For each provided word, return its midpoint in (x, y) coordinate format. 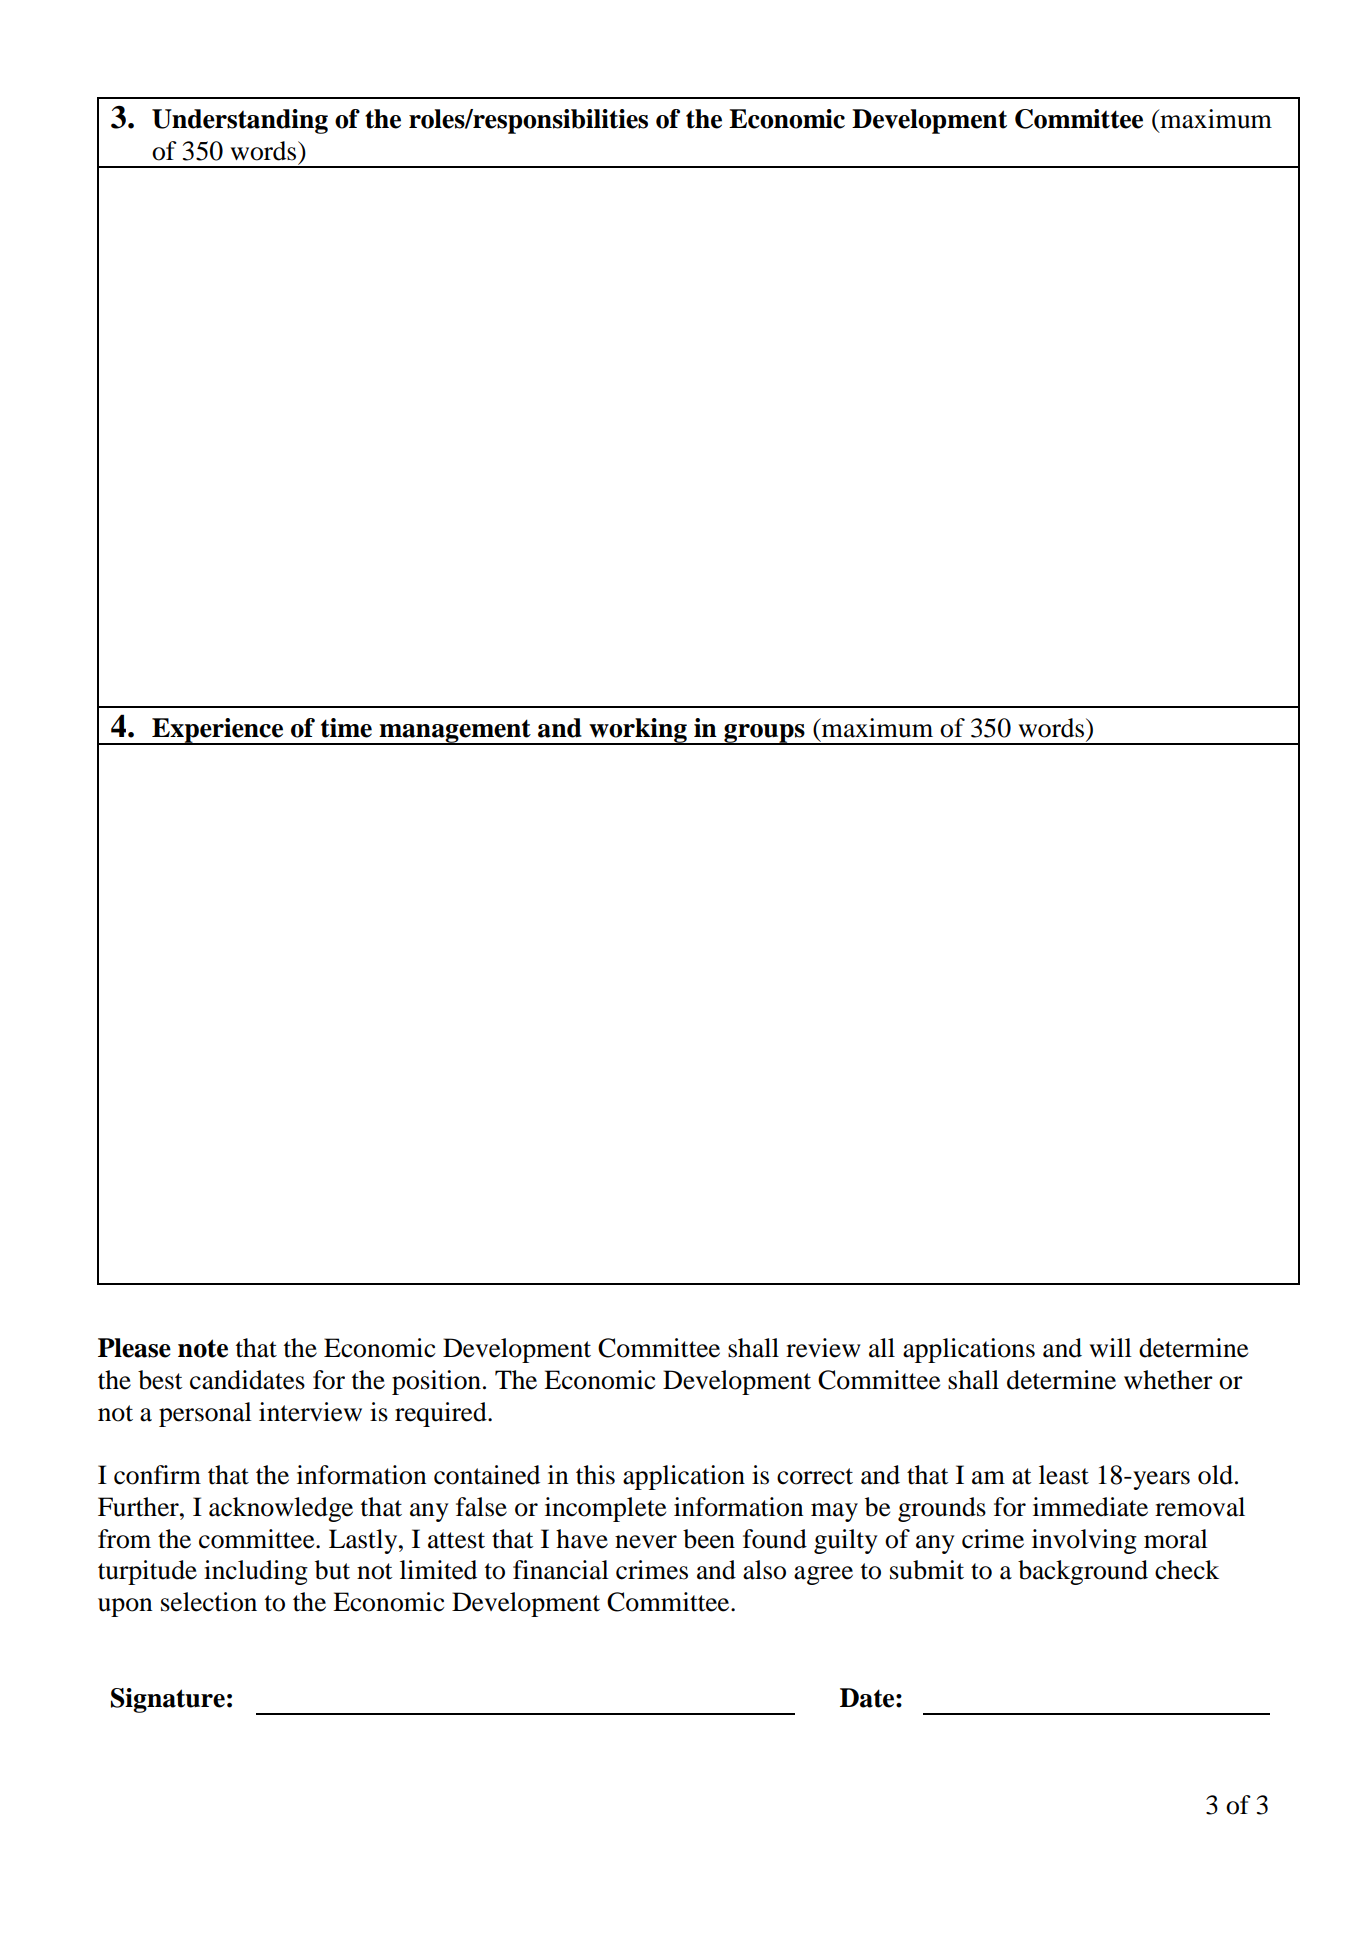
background (1083, 1572)
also (764, 1570)
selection (209, 1602)
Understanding (240, 121)
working (638, 731)
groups (764, 734)
